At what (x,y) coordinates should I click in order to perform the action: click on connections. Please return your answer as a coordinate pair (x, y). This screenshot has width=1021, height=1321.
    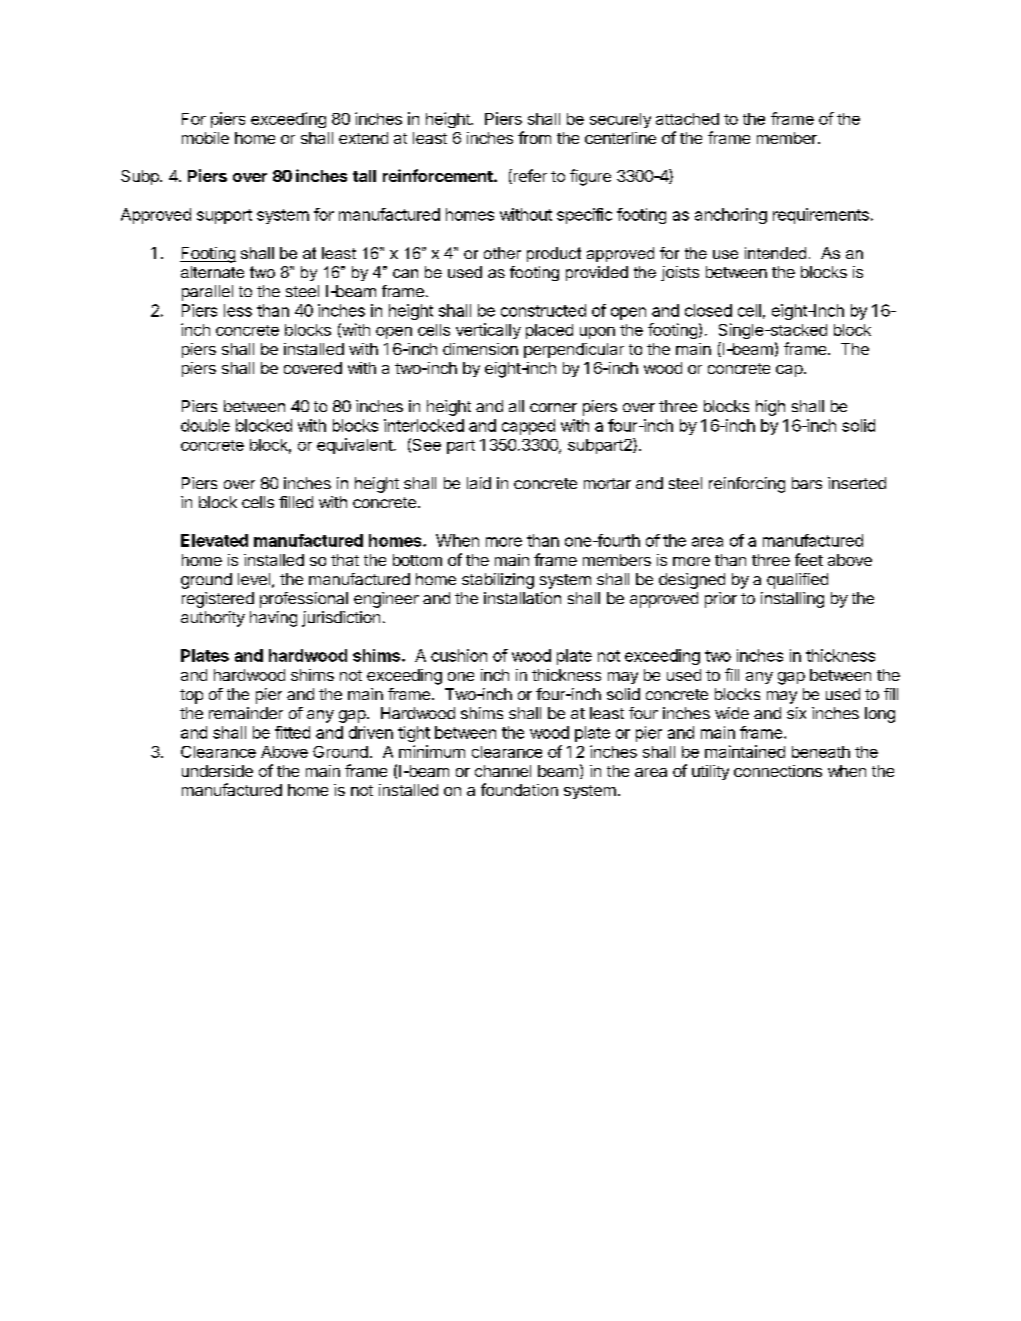
    Looking at the image, I should click on (778, 771).
